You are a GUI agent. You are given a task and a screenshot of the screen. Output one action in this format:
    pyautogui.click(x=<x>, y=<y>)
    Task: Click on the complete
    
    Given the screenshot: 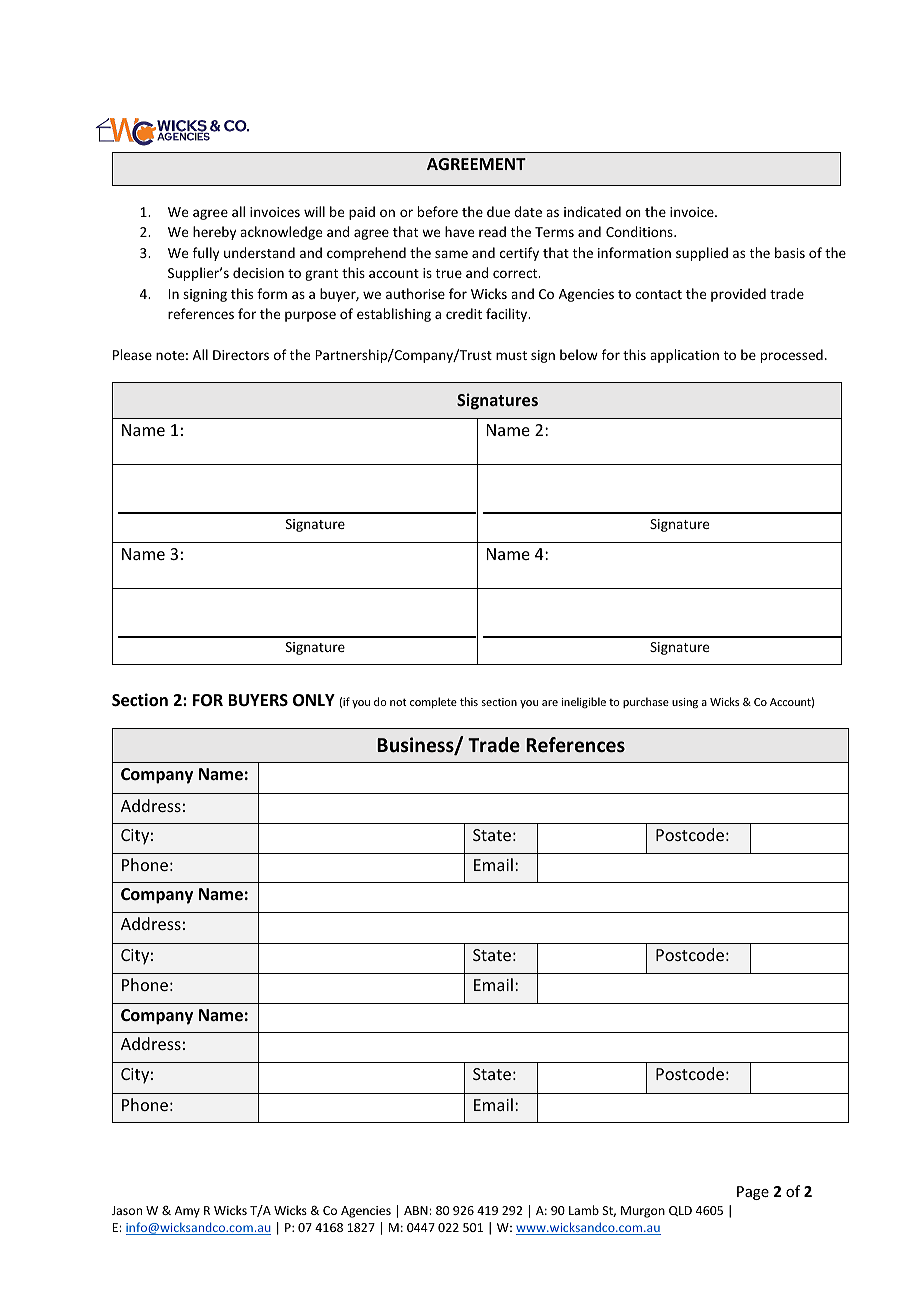 What is the action you would take?
    pyautogui.click(x=433, y=702)
